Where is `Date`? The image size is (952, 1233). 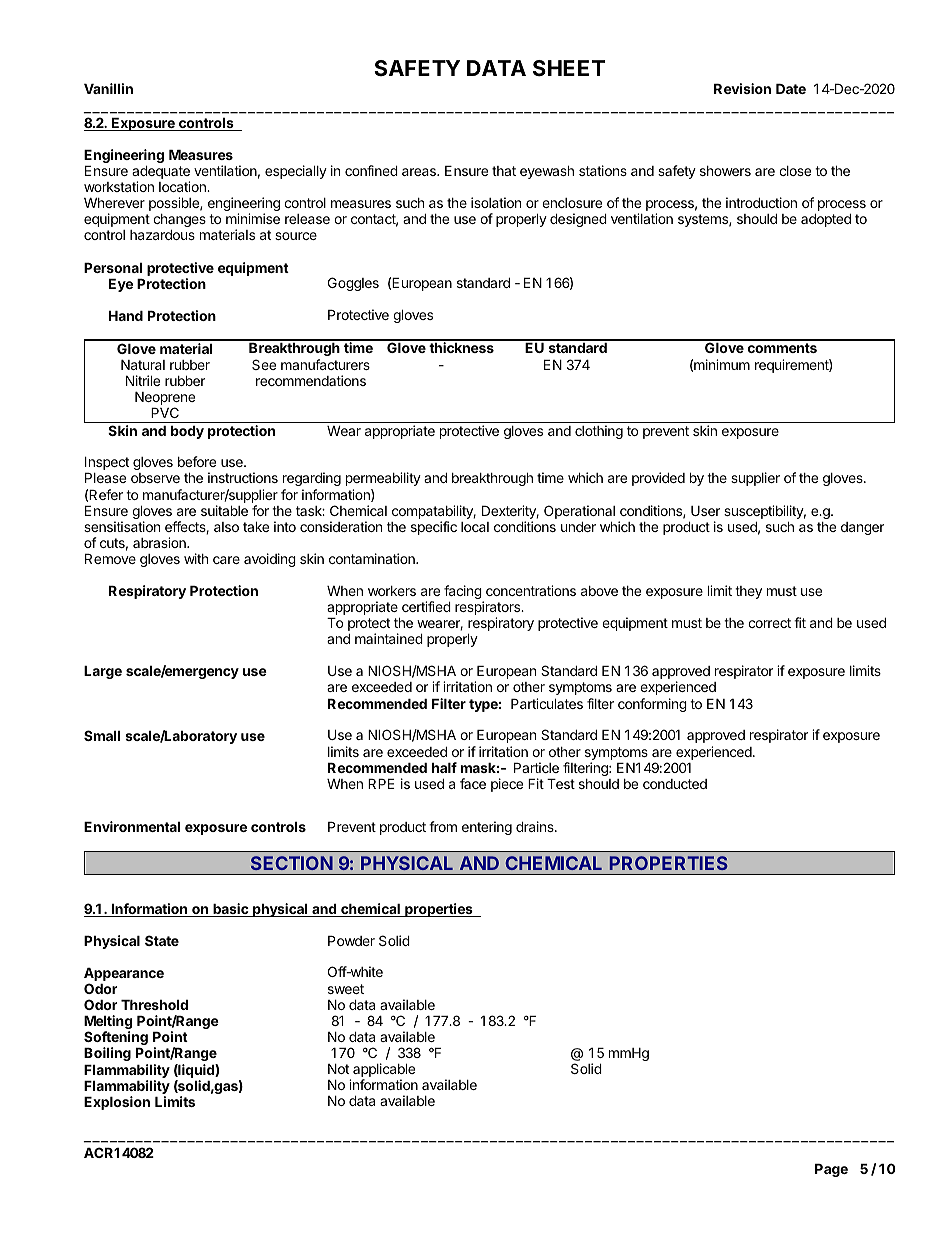 Date is located at coordinates (791, 89).
